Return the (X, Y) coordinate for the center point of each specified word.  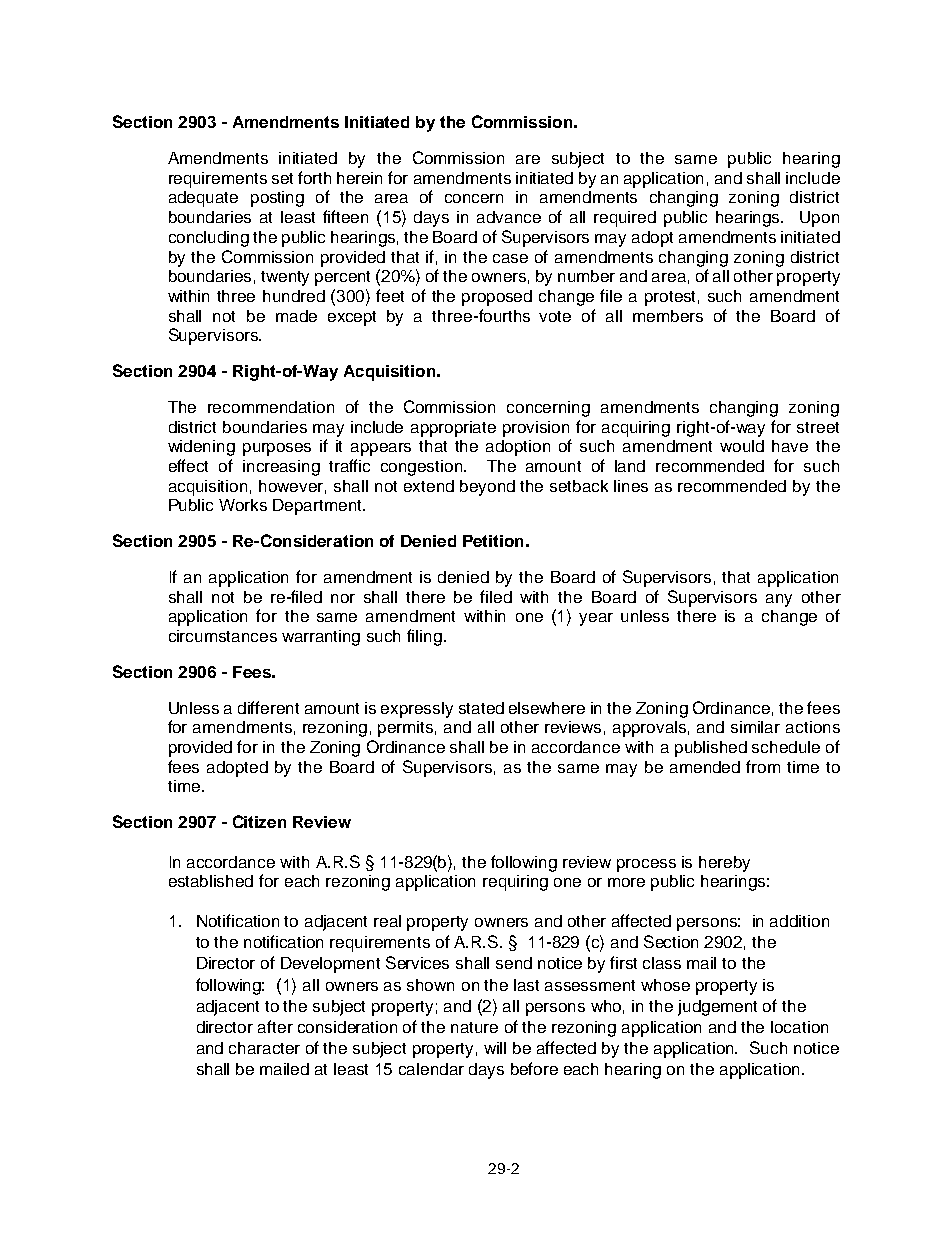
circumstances (223, 636)
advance (509, 217)
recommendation (271, 407)
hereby (724, 864)
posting (277, 199)
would (742, 446)
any (779, 600)
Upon (819, 219)
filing (424, 637)
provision (536, 429)
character (264, 1048)
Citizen (259, 821)
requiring (515, 883)
